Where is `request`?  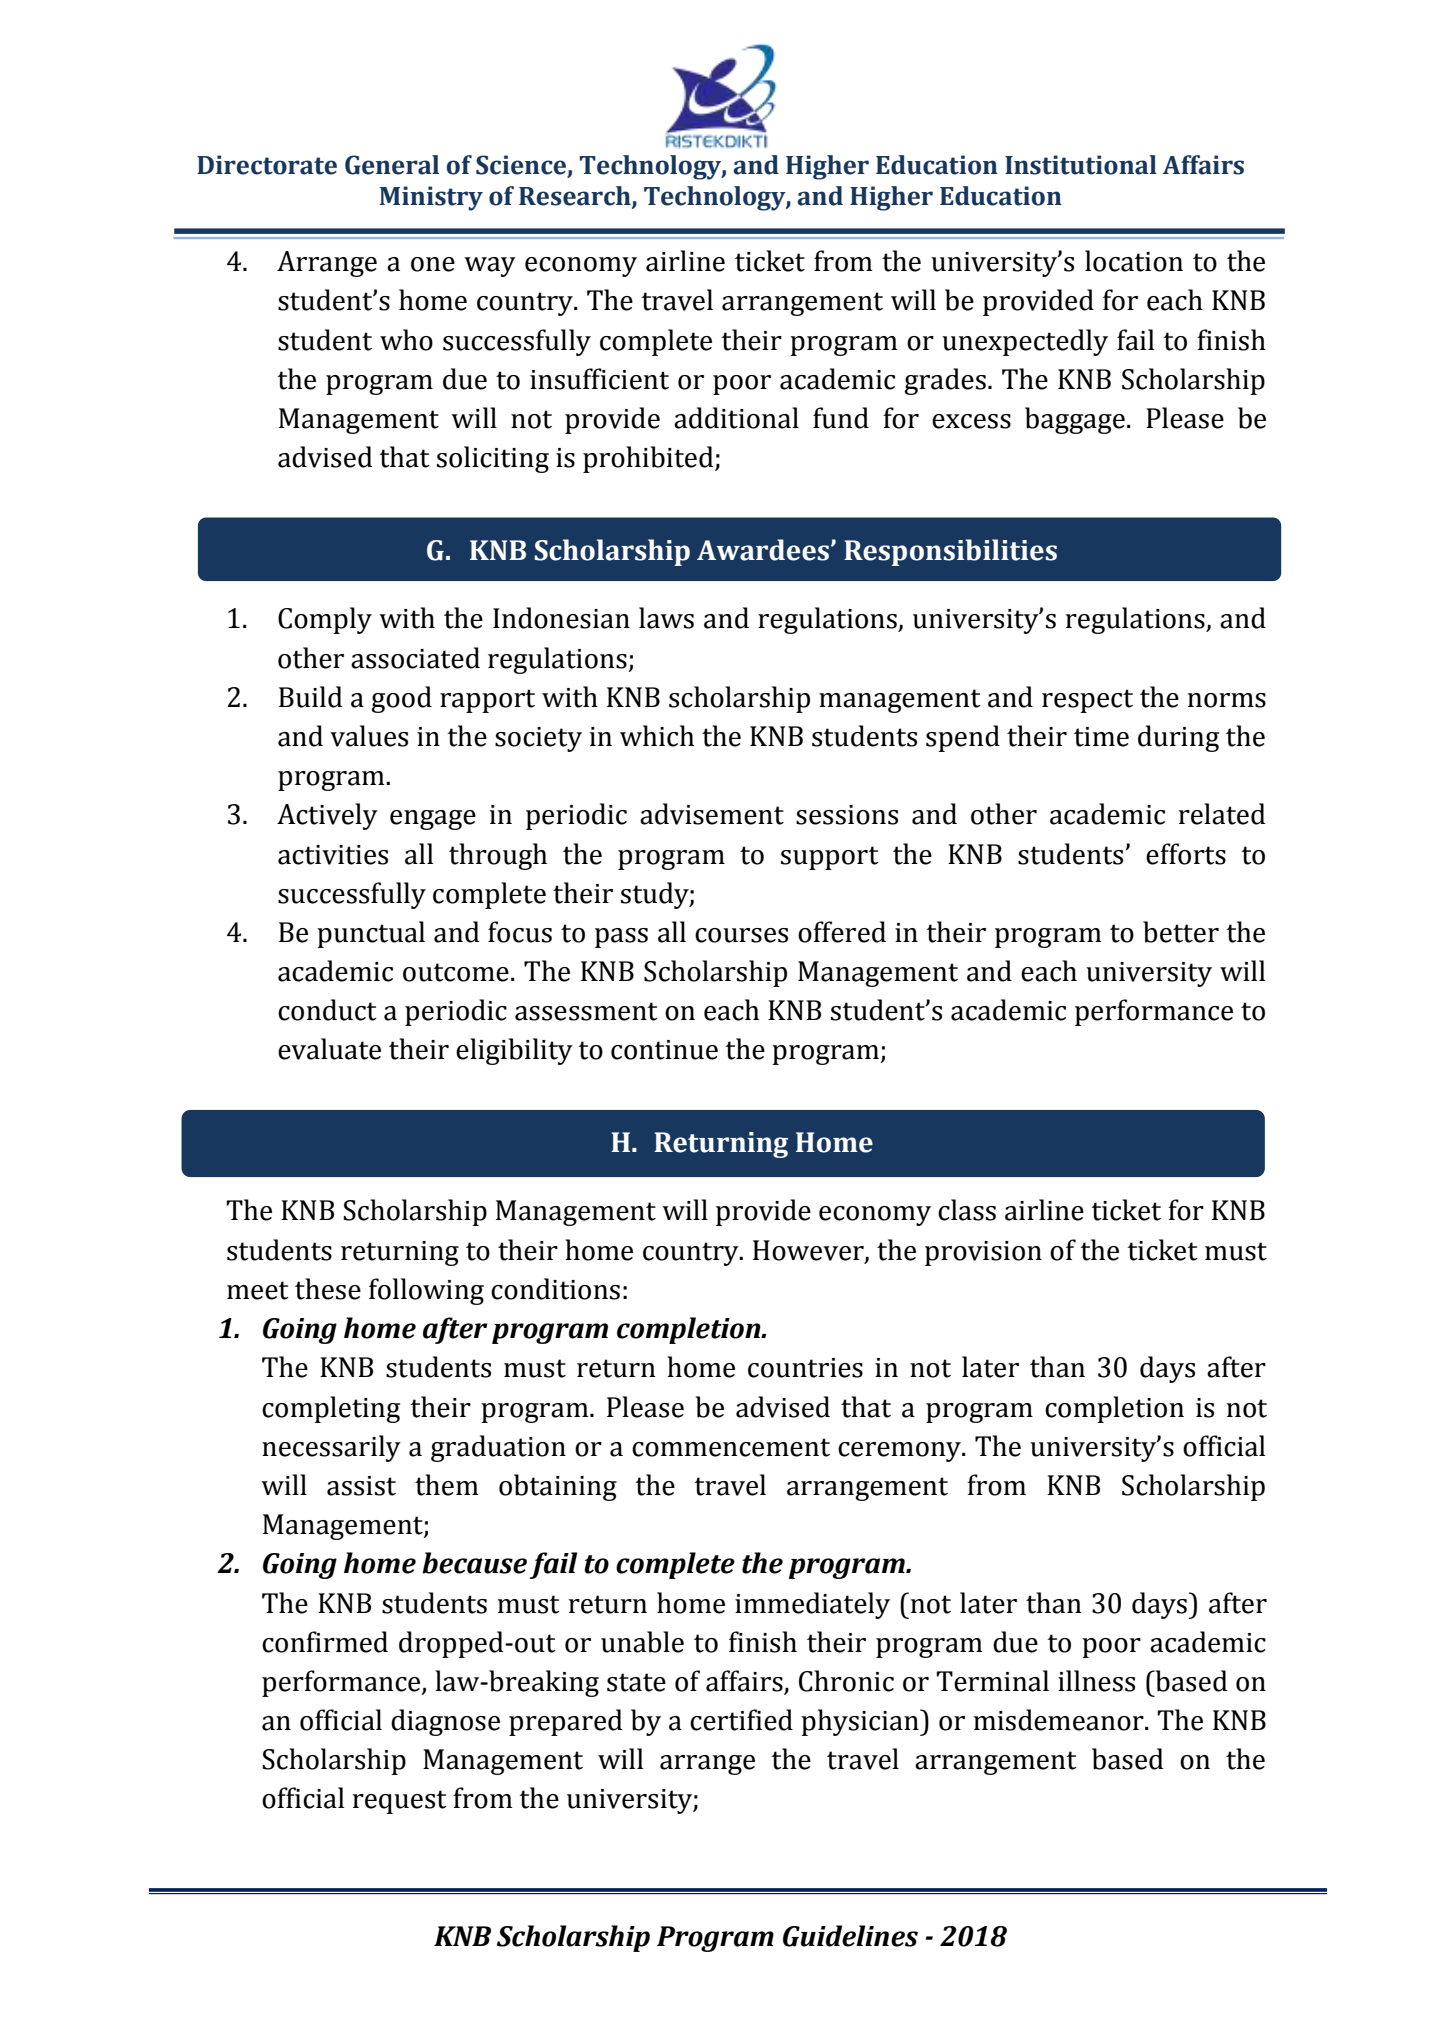 request is located at coordinates (400, 1802).
